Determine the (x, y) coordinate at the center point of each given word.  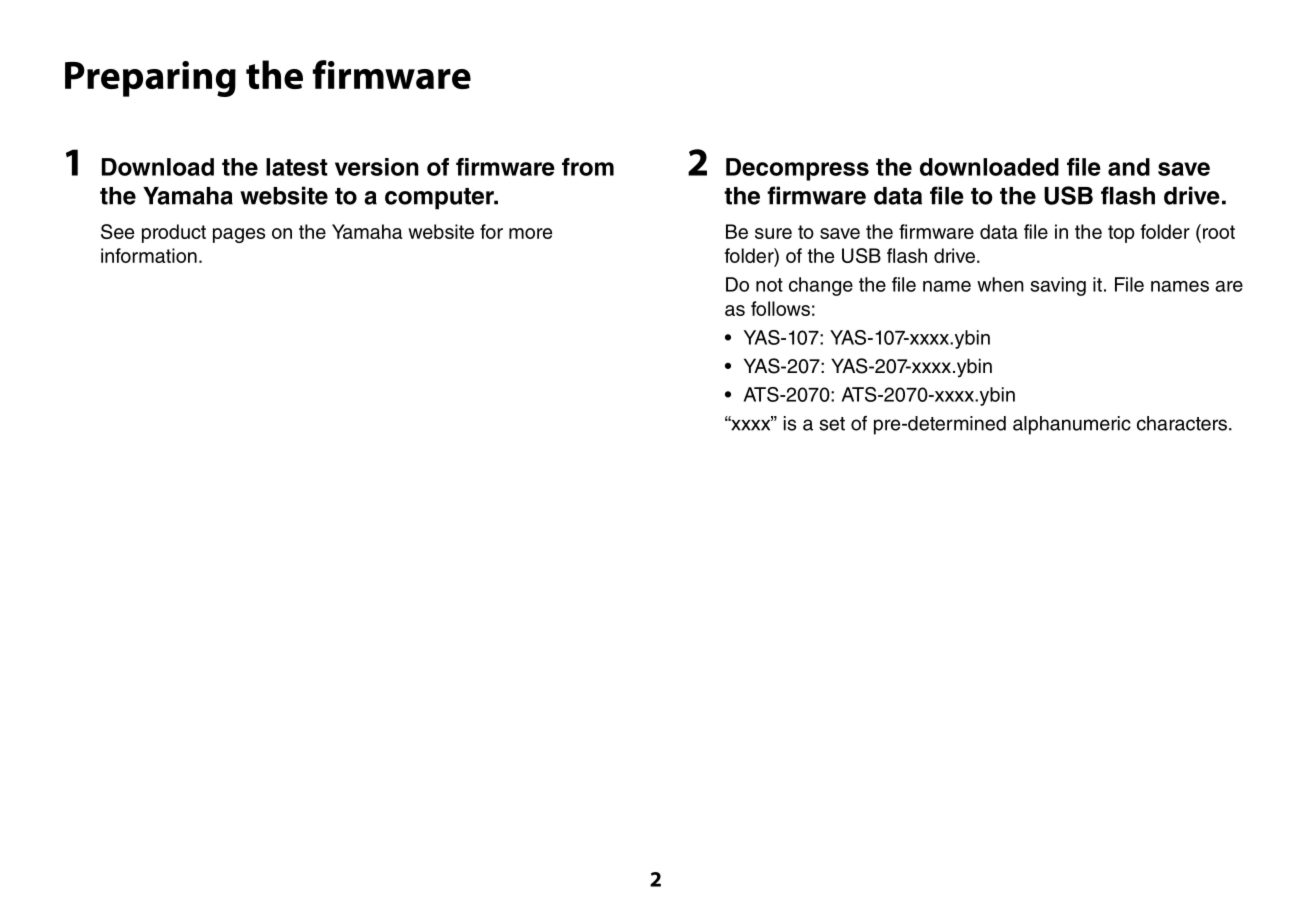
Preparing (150, 79)
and (1129, 167)
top (1121, 234)
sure (773, 233)
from (588, 167)
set (832, 424)
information (149, 255)
